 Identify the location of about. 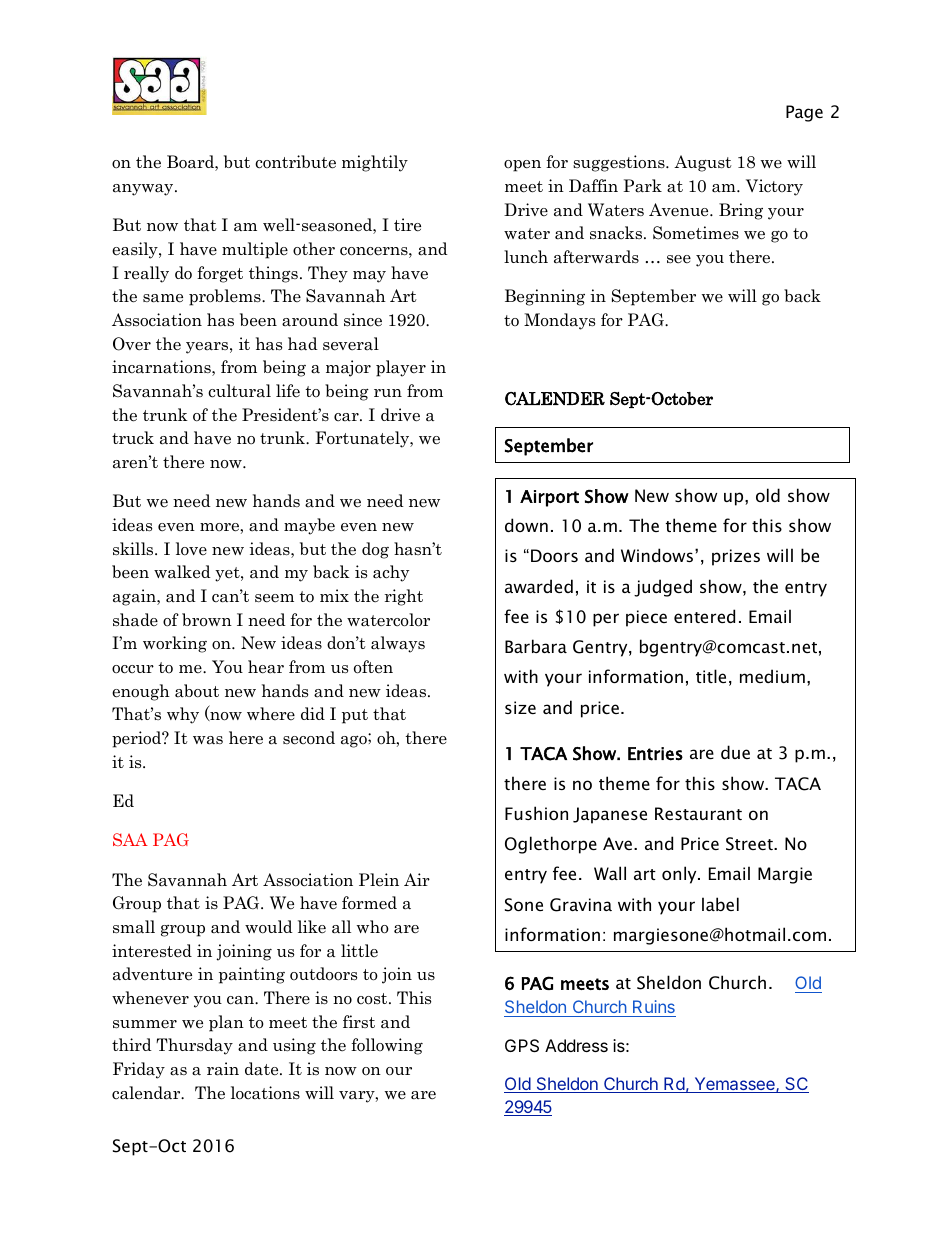
(197, 691).
